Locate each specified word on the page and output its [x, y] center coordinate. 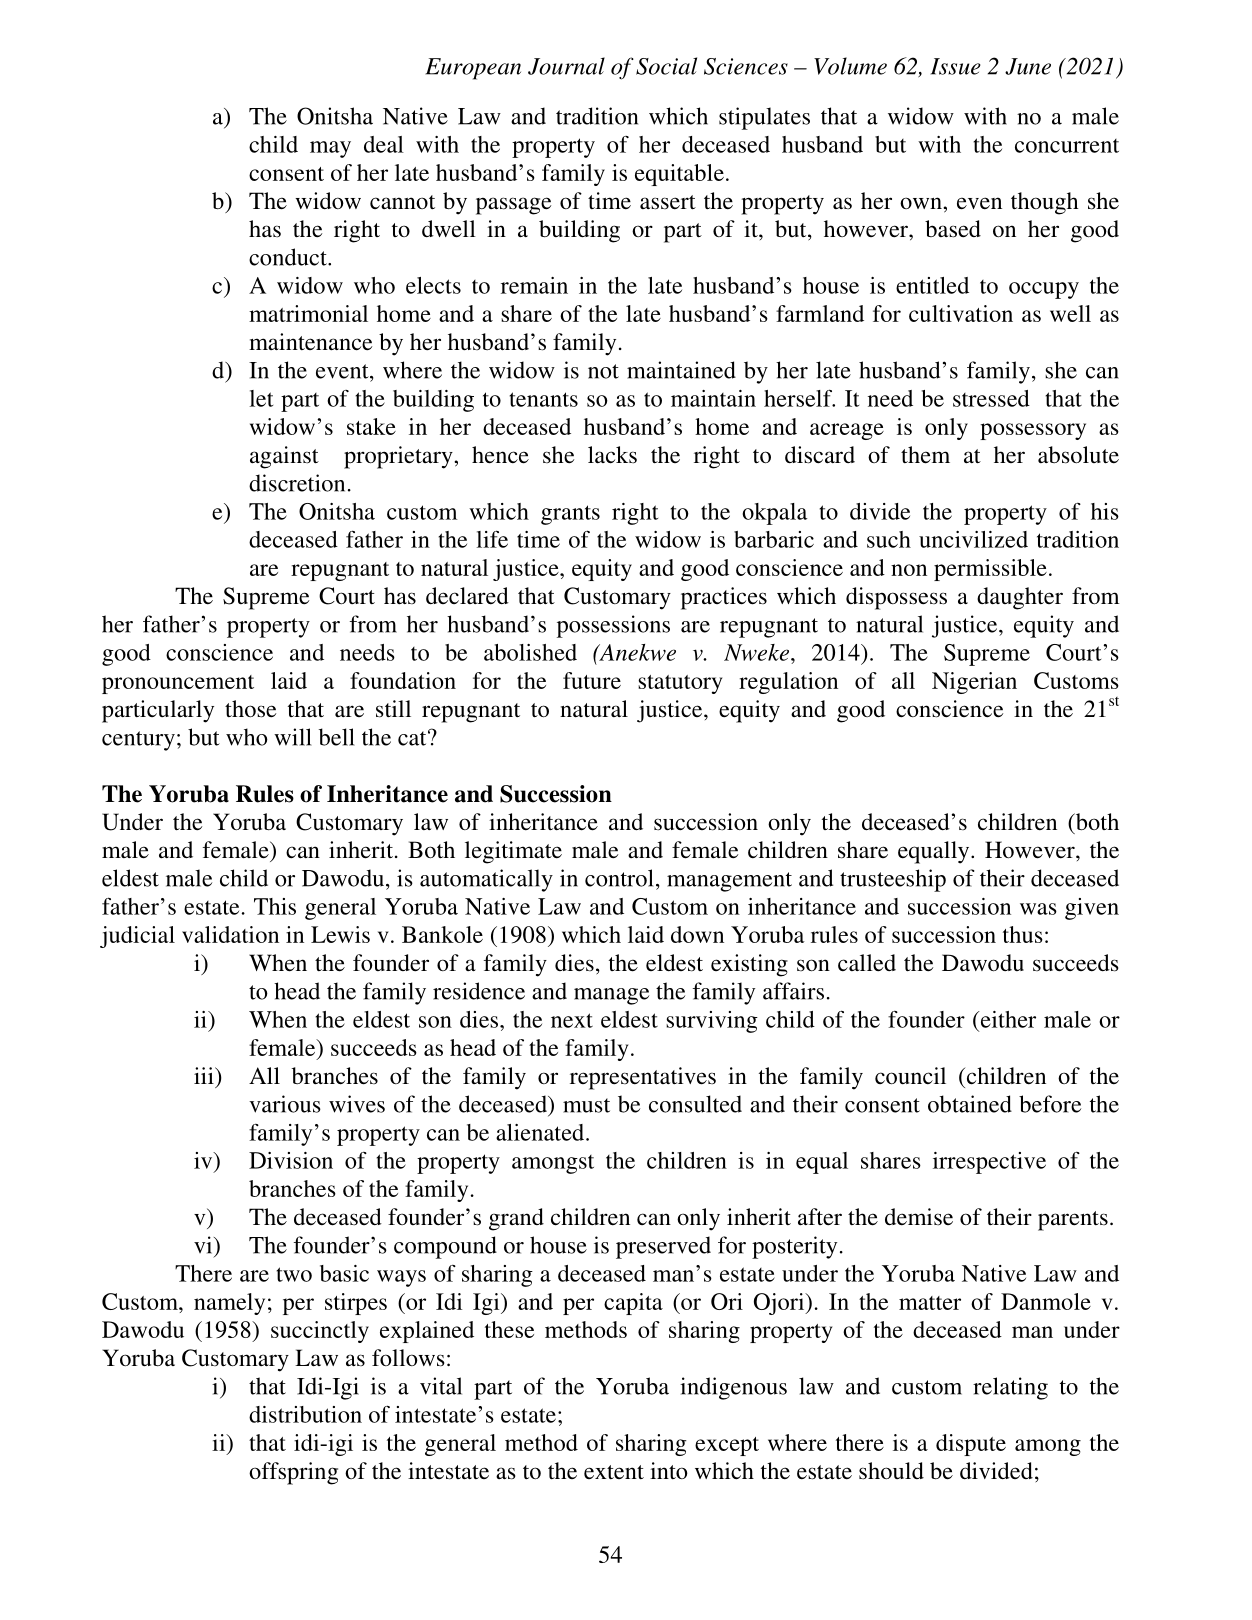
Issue [956, 66]
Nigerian [974, 683]
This [275, 906]
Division [291, 1160]
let [261, 398]
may [330, 149]
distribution [305, 1414]
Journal [566, 66]
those [250, 709]
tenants [543, 399]
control [619, 878]
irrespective [989, 1163]
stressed [991, 398]
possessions [613, 626]
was [1038, 909]
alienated [541, 1132]
